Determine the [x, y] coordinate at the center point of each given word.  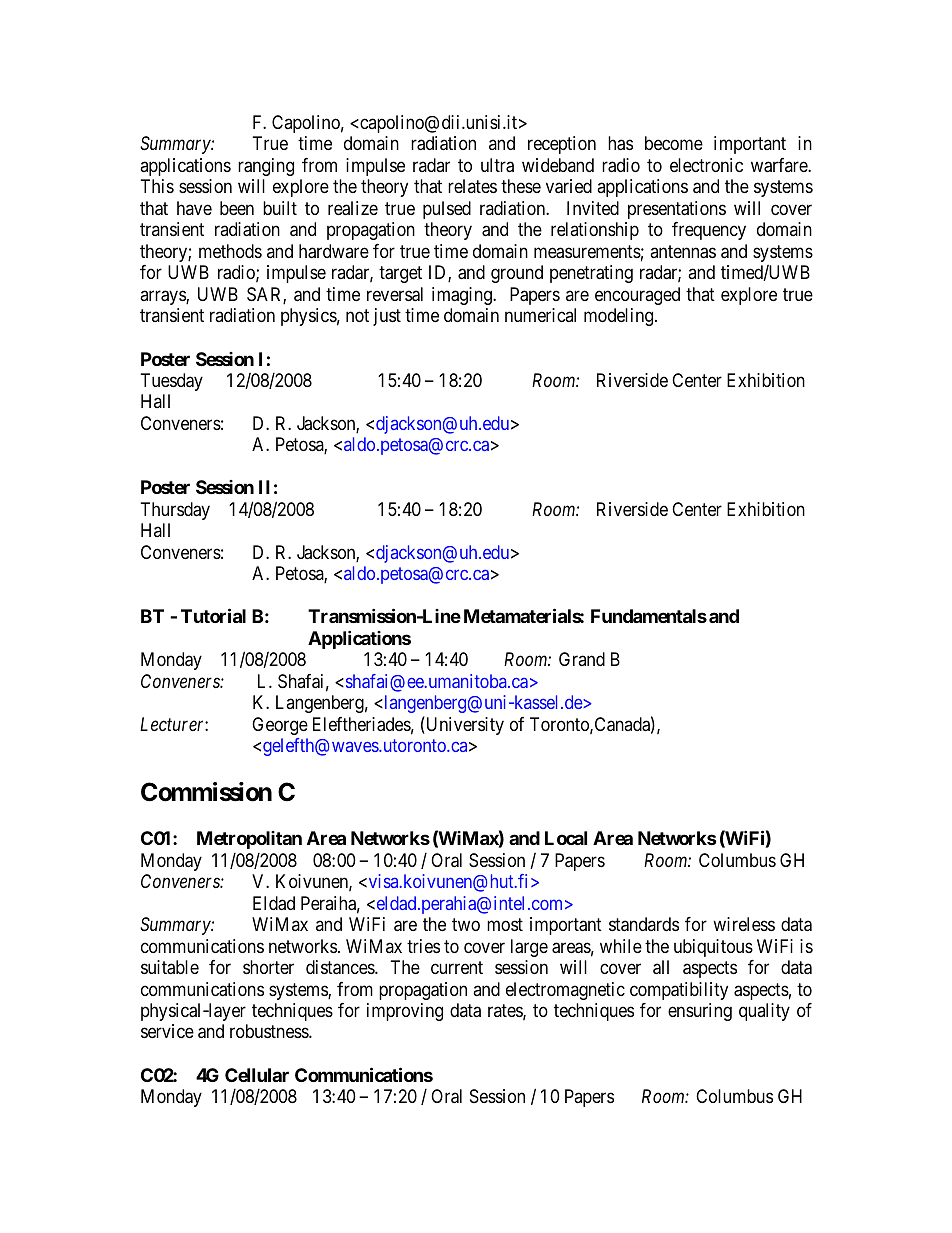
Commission [206, 792]
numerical [540, 315]
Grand [582, 659]
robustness [270, 1031]
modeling [620, 317]
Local [566, 838]
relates [472, 186]
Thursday [175, 511]
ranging [266, 167]
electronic [706, 165]
